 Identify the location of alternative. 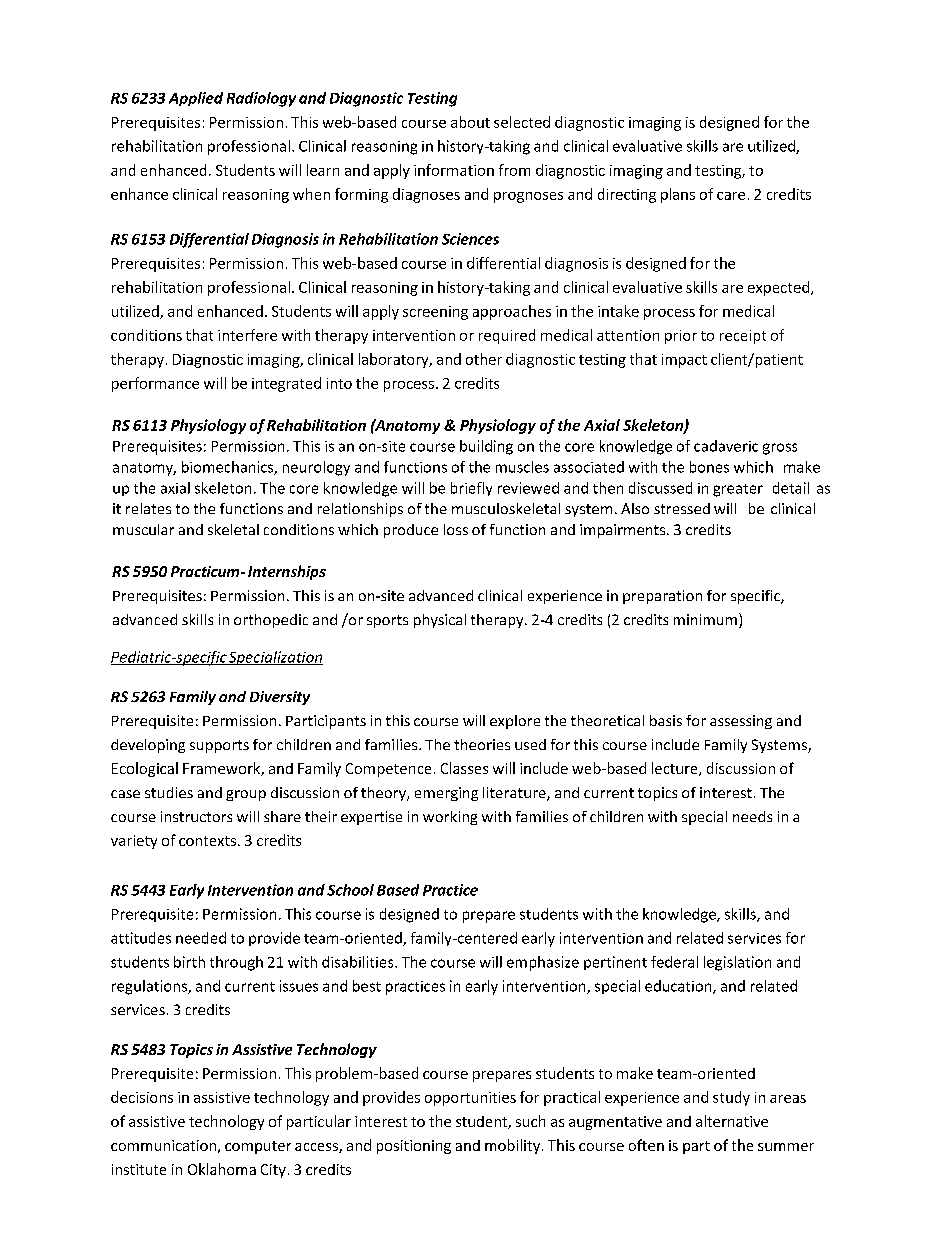
(732, 1121).
